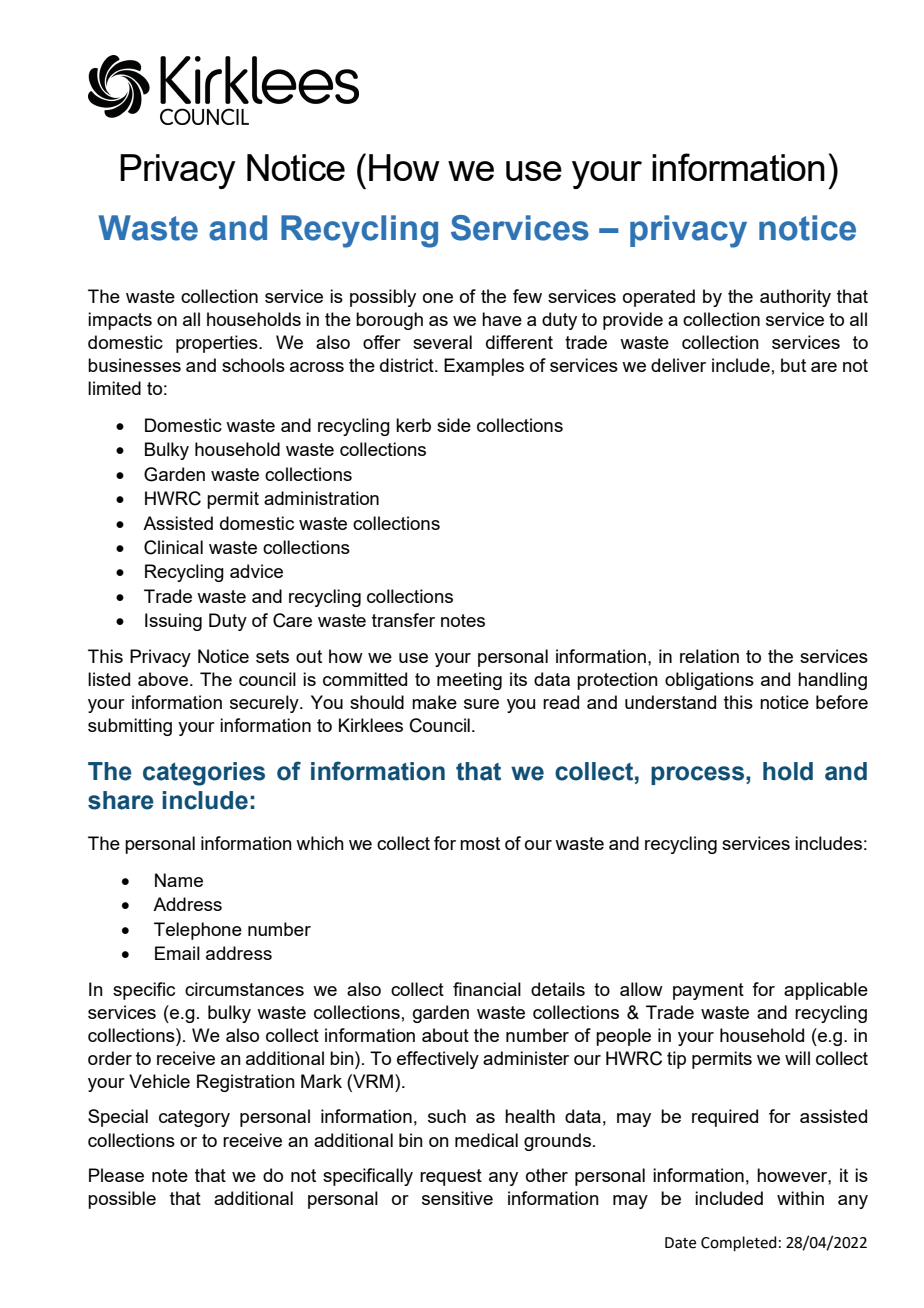 This image has height=1308, width=924. What do you see at coordinates (403, 620) in the image?
I see `transfer` at bounding box center [403, 620].
